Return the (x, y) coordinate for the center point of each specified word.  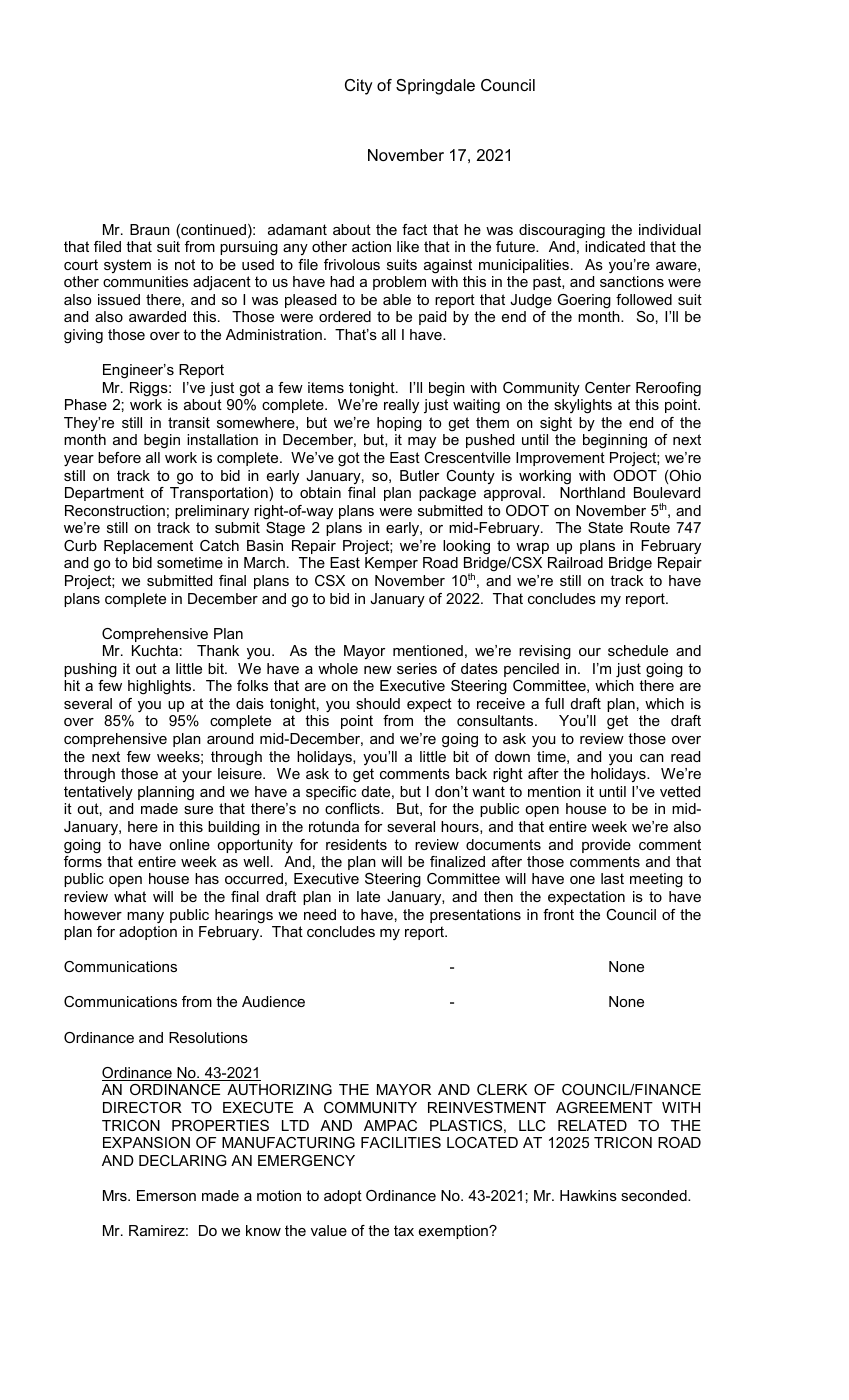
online (189, 844)
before (119, 457)
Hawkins (588, 1195)
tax (404, 1230)
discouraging (562, 231)
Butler (419, 475)
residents (356, 844)
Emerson (166, 1195)
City (359, 87)
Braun (150, 229)
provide (606, 846)
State (605, 527)
